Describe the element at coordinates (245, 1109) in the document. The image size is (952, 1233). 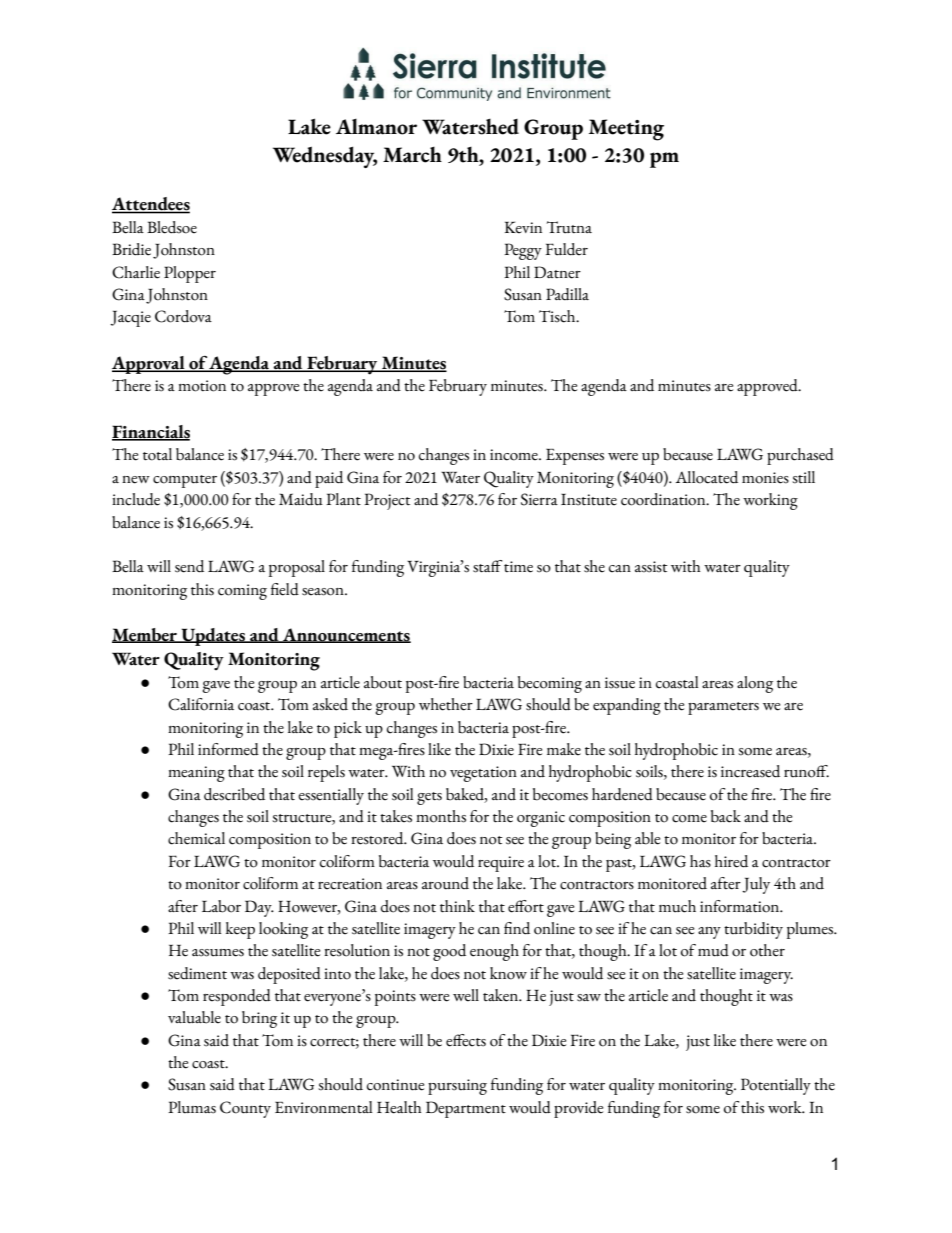
I see `County` at that location.
